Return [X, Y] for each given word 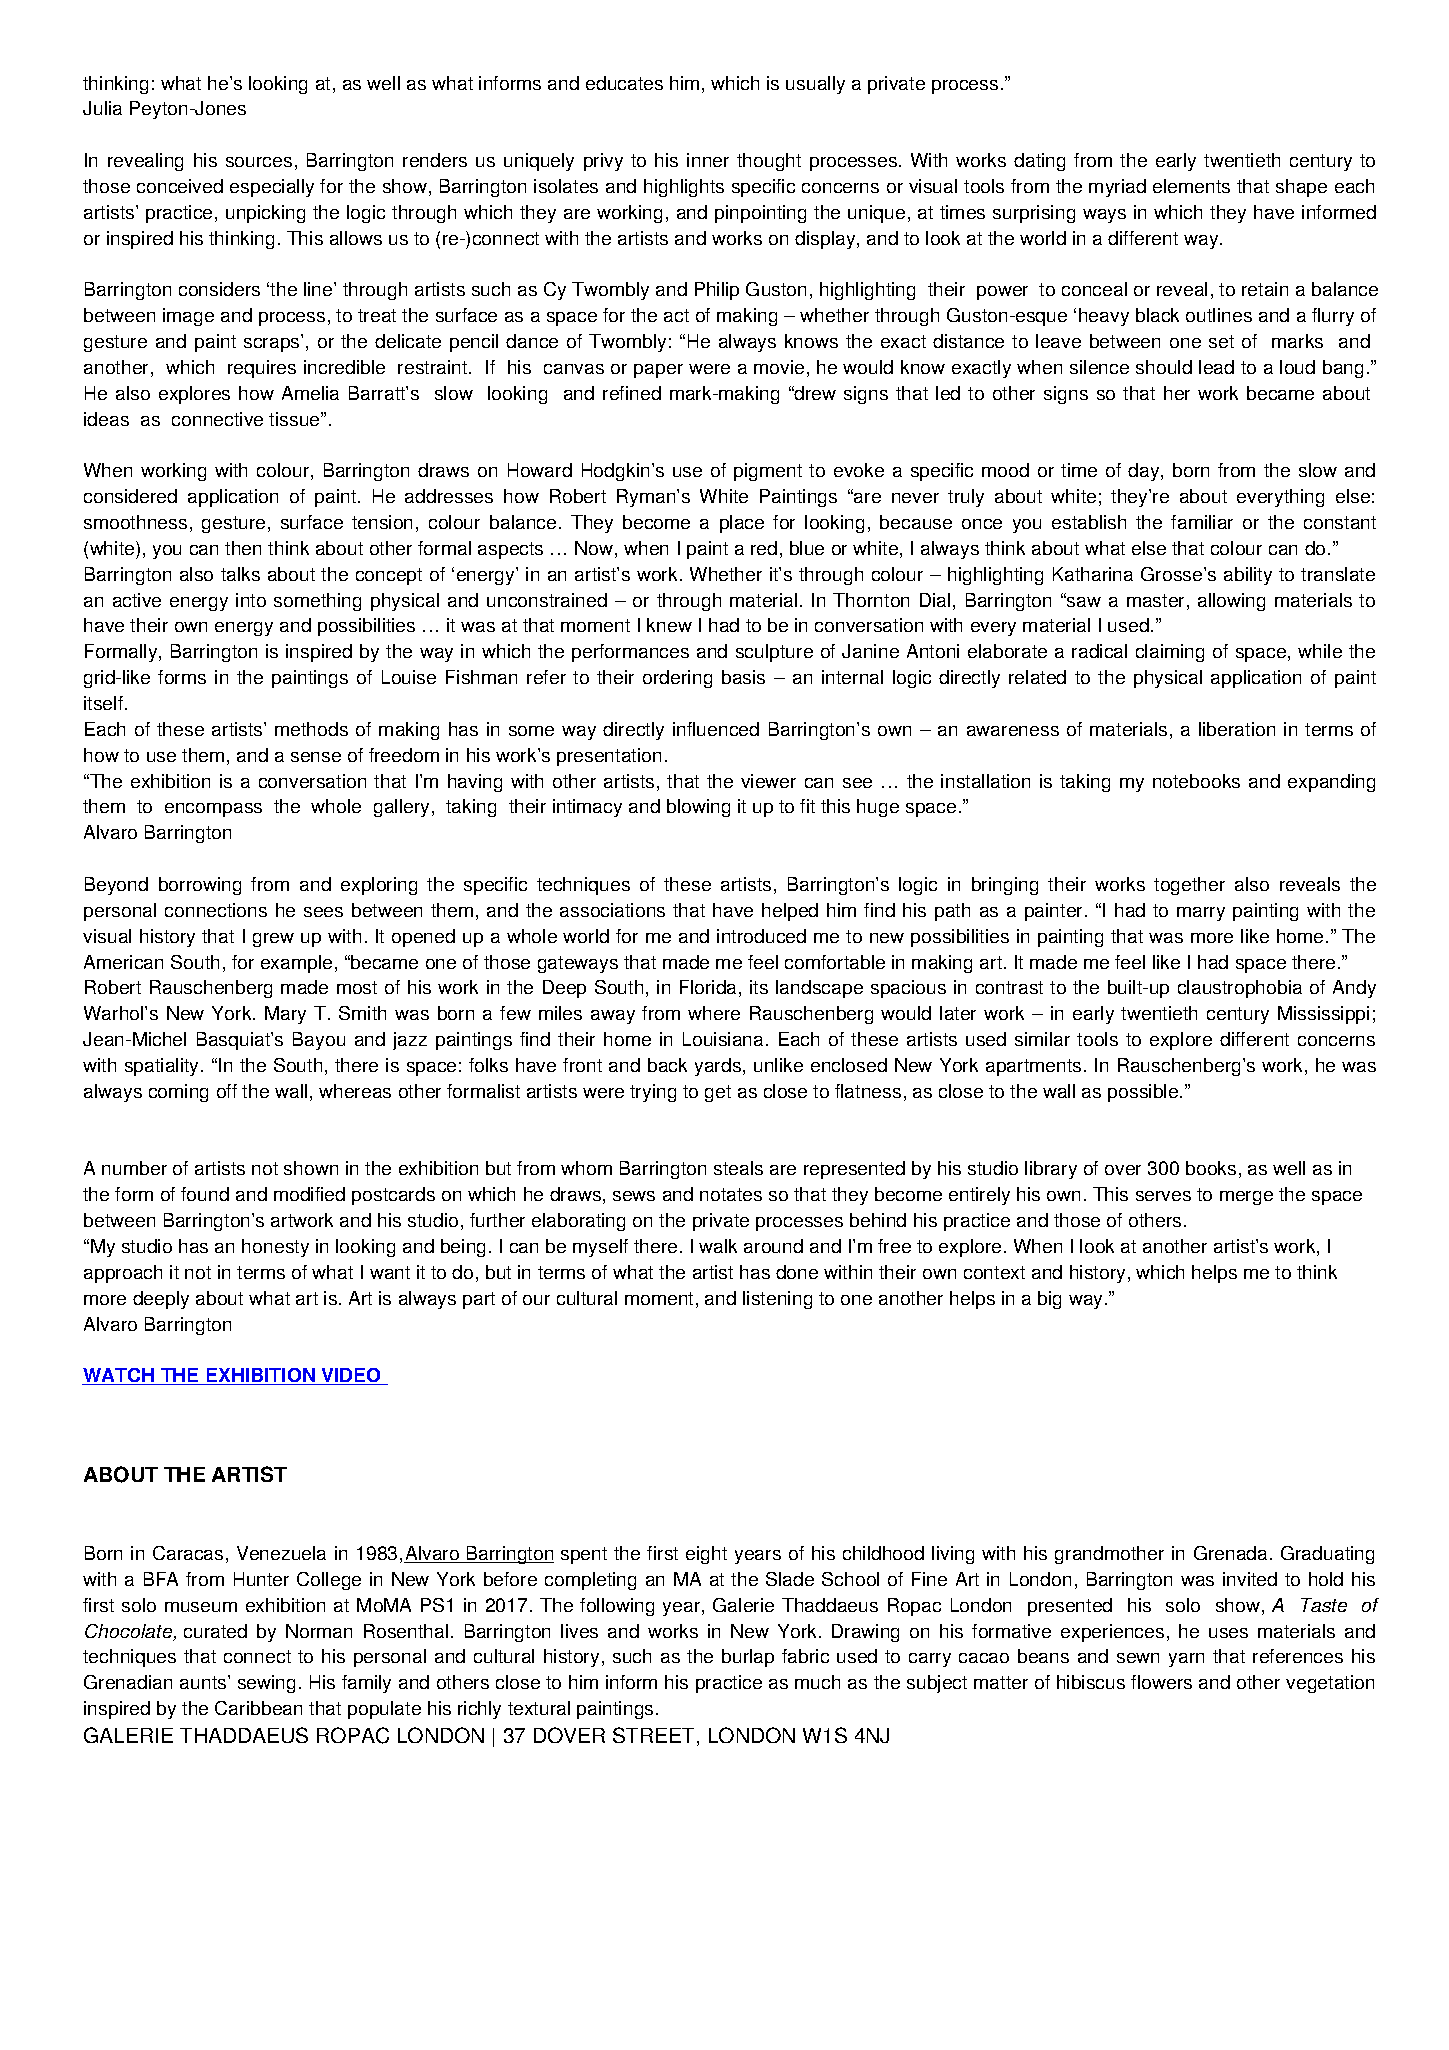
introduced [761, 936]
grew [273, 940]
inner [708, 160]
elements [1191, 186]
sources [259, 162]
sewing [266, 1684]
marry [1201, 914]
